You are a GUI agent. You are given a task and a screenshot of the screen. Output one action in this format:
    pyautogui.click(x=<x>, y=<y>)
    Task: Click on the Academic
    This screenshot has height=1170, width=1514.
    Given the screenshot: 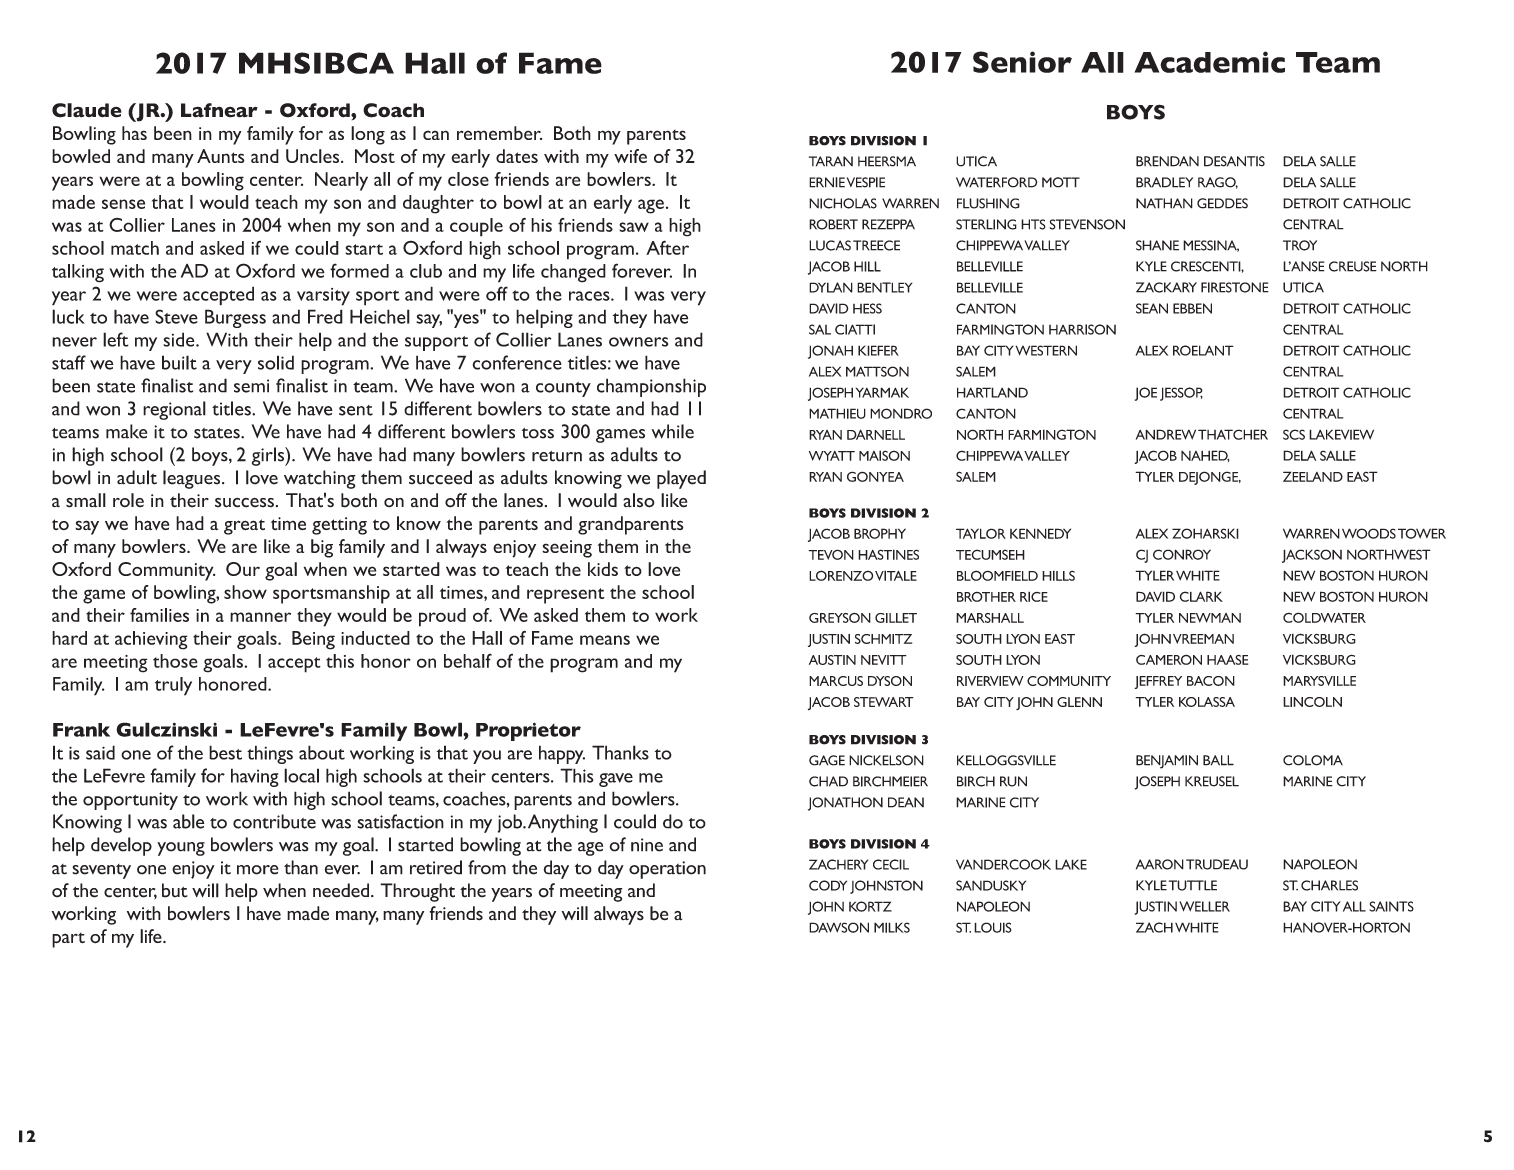 What is the action you would take?
    pyautogui.click(x=1209, y=62)
